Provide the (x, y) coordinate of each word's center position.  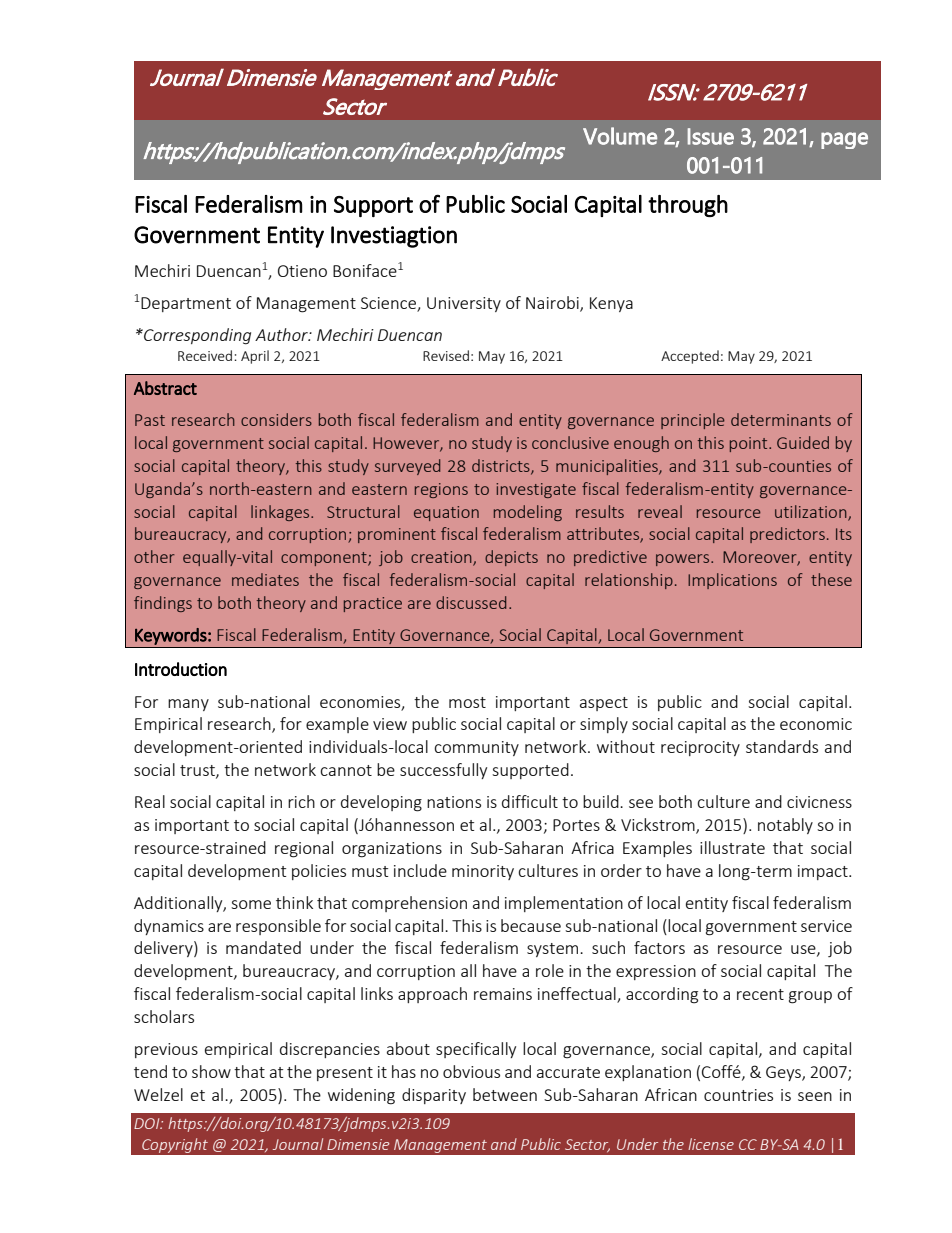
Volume (620, 136)
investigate (536, 490)
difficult (530, 801)
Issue (711, 136)
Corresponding (196, 336)
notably (785, 826)
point (750, 444)
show (211, 1071)
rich (301, 801)
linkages (281, 513)
